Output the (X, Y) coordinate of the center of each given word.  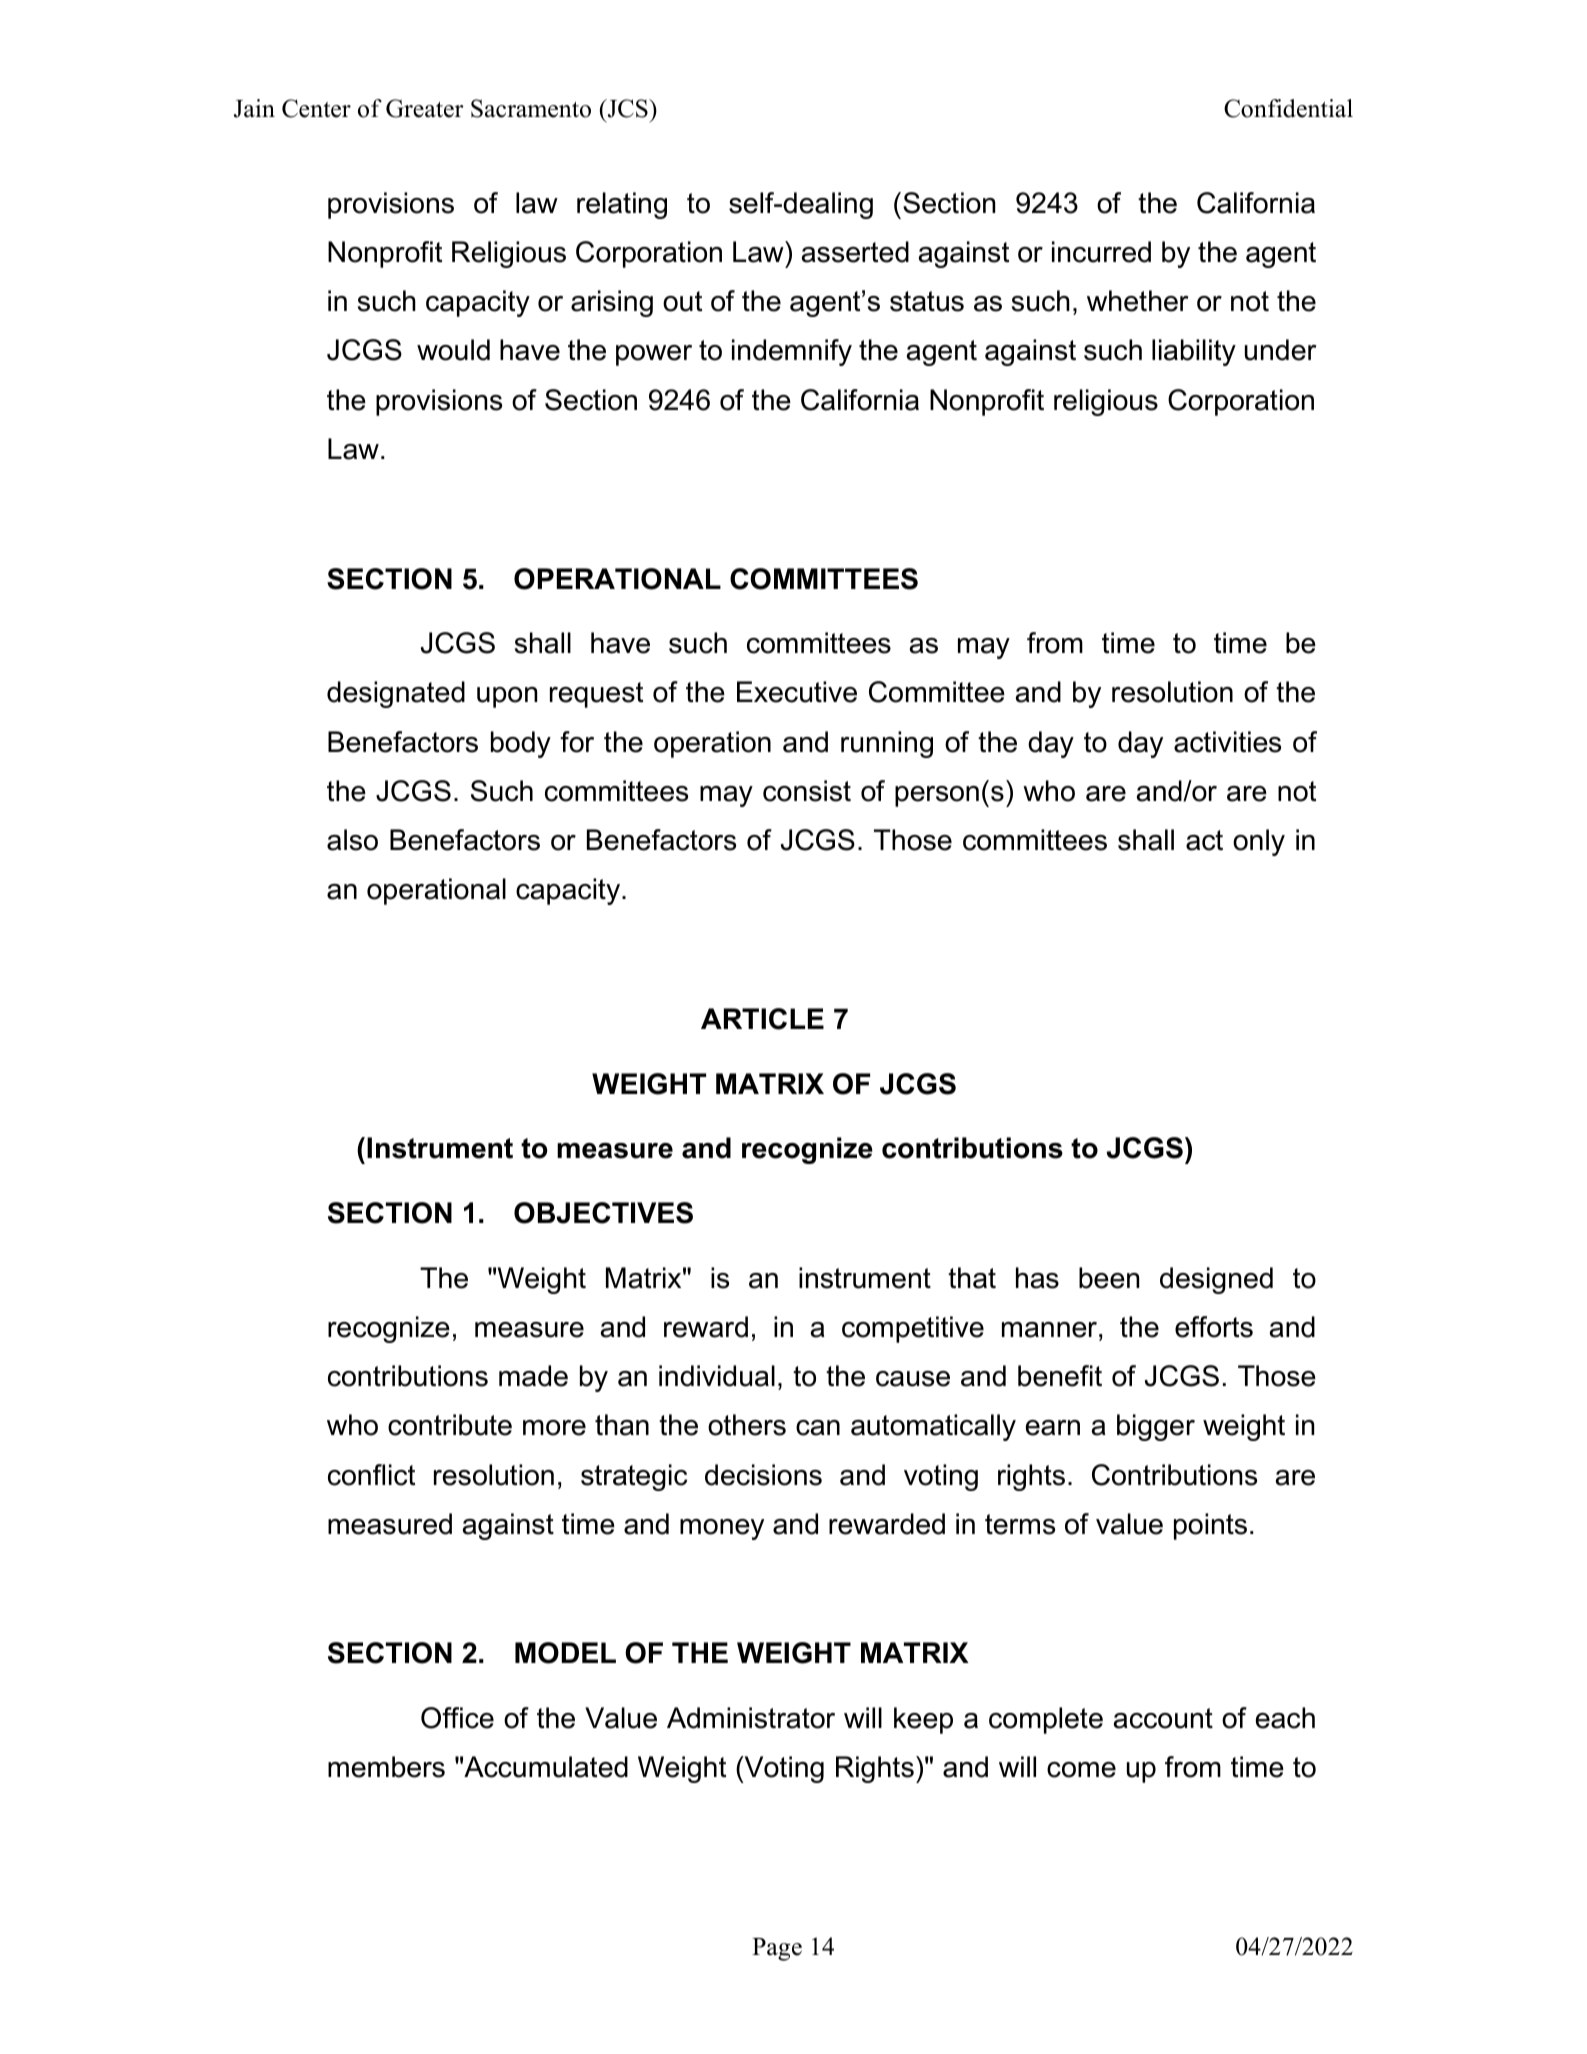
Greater (425, 108)
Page (777, 1949)
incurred (1101, 252)
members (386, 1767)
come (1081, 1770)
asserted (855, 252)
